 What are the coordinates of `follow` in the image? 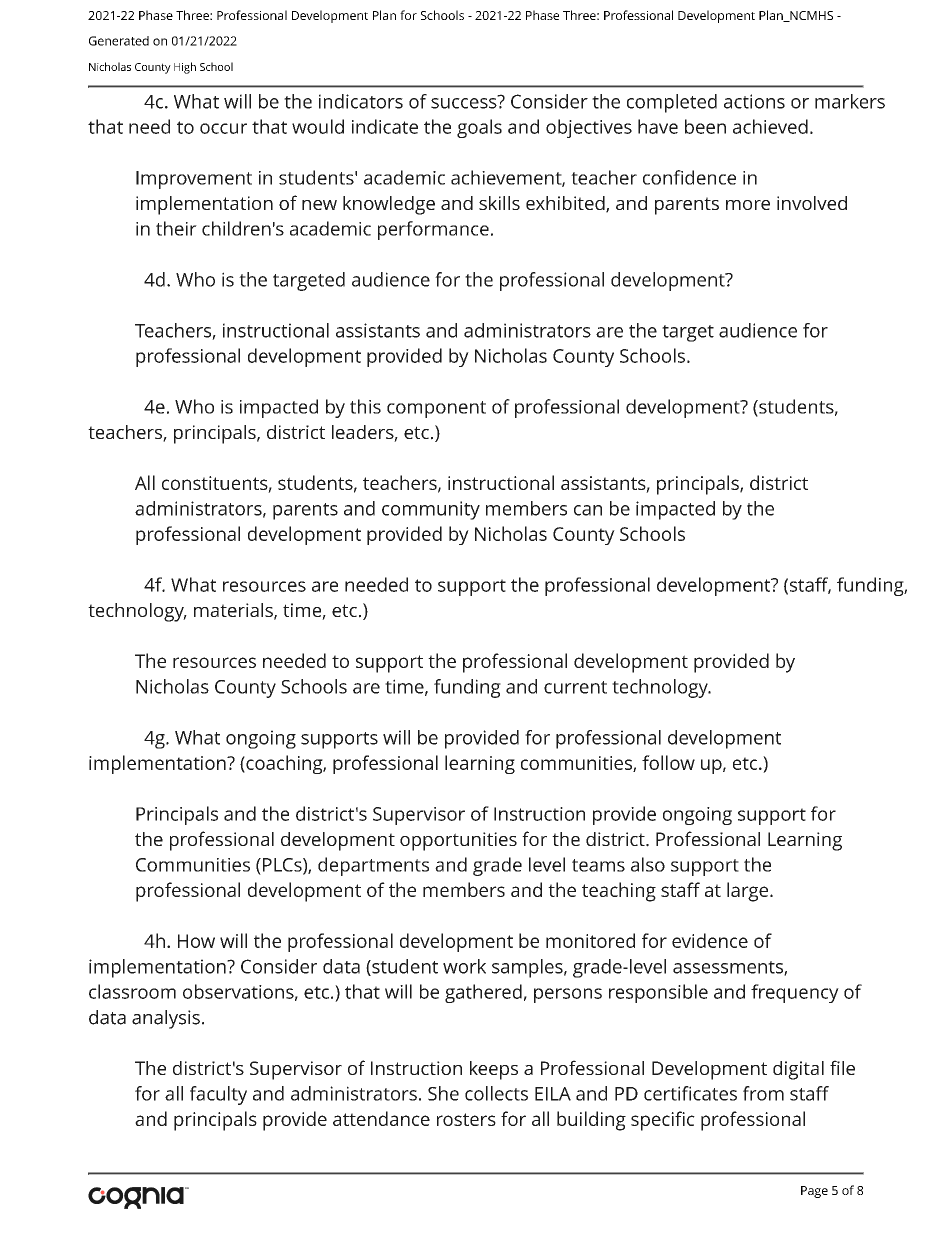 It's located at (668, 762).
